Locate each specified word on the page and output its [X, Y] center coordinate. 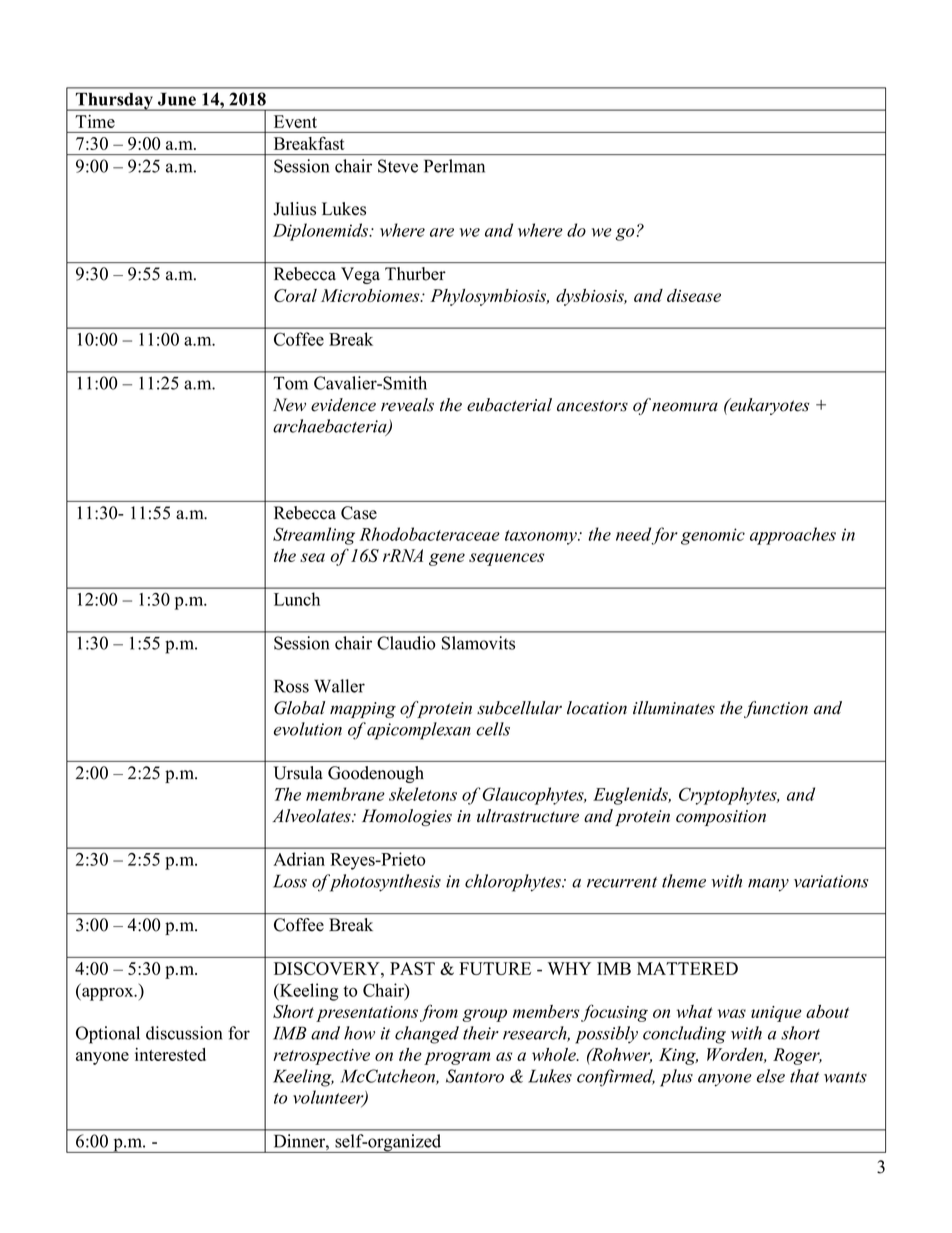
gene [447, 559]
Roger [797, 1056]
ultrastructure [528, 816]
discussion [184, 1033]
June [177, 99]
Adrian [299, 859]
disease [694, 295]
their [481, 1033]
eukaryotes [768, 406]
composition [721, 818]
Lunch [297, 599]
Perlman [454, 166]
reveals [407, 405]
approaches [793, 536]
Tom [290, 383]
